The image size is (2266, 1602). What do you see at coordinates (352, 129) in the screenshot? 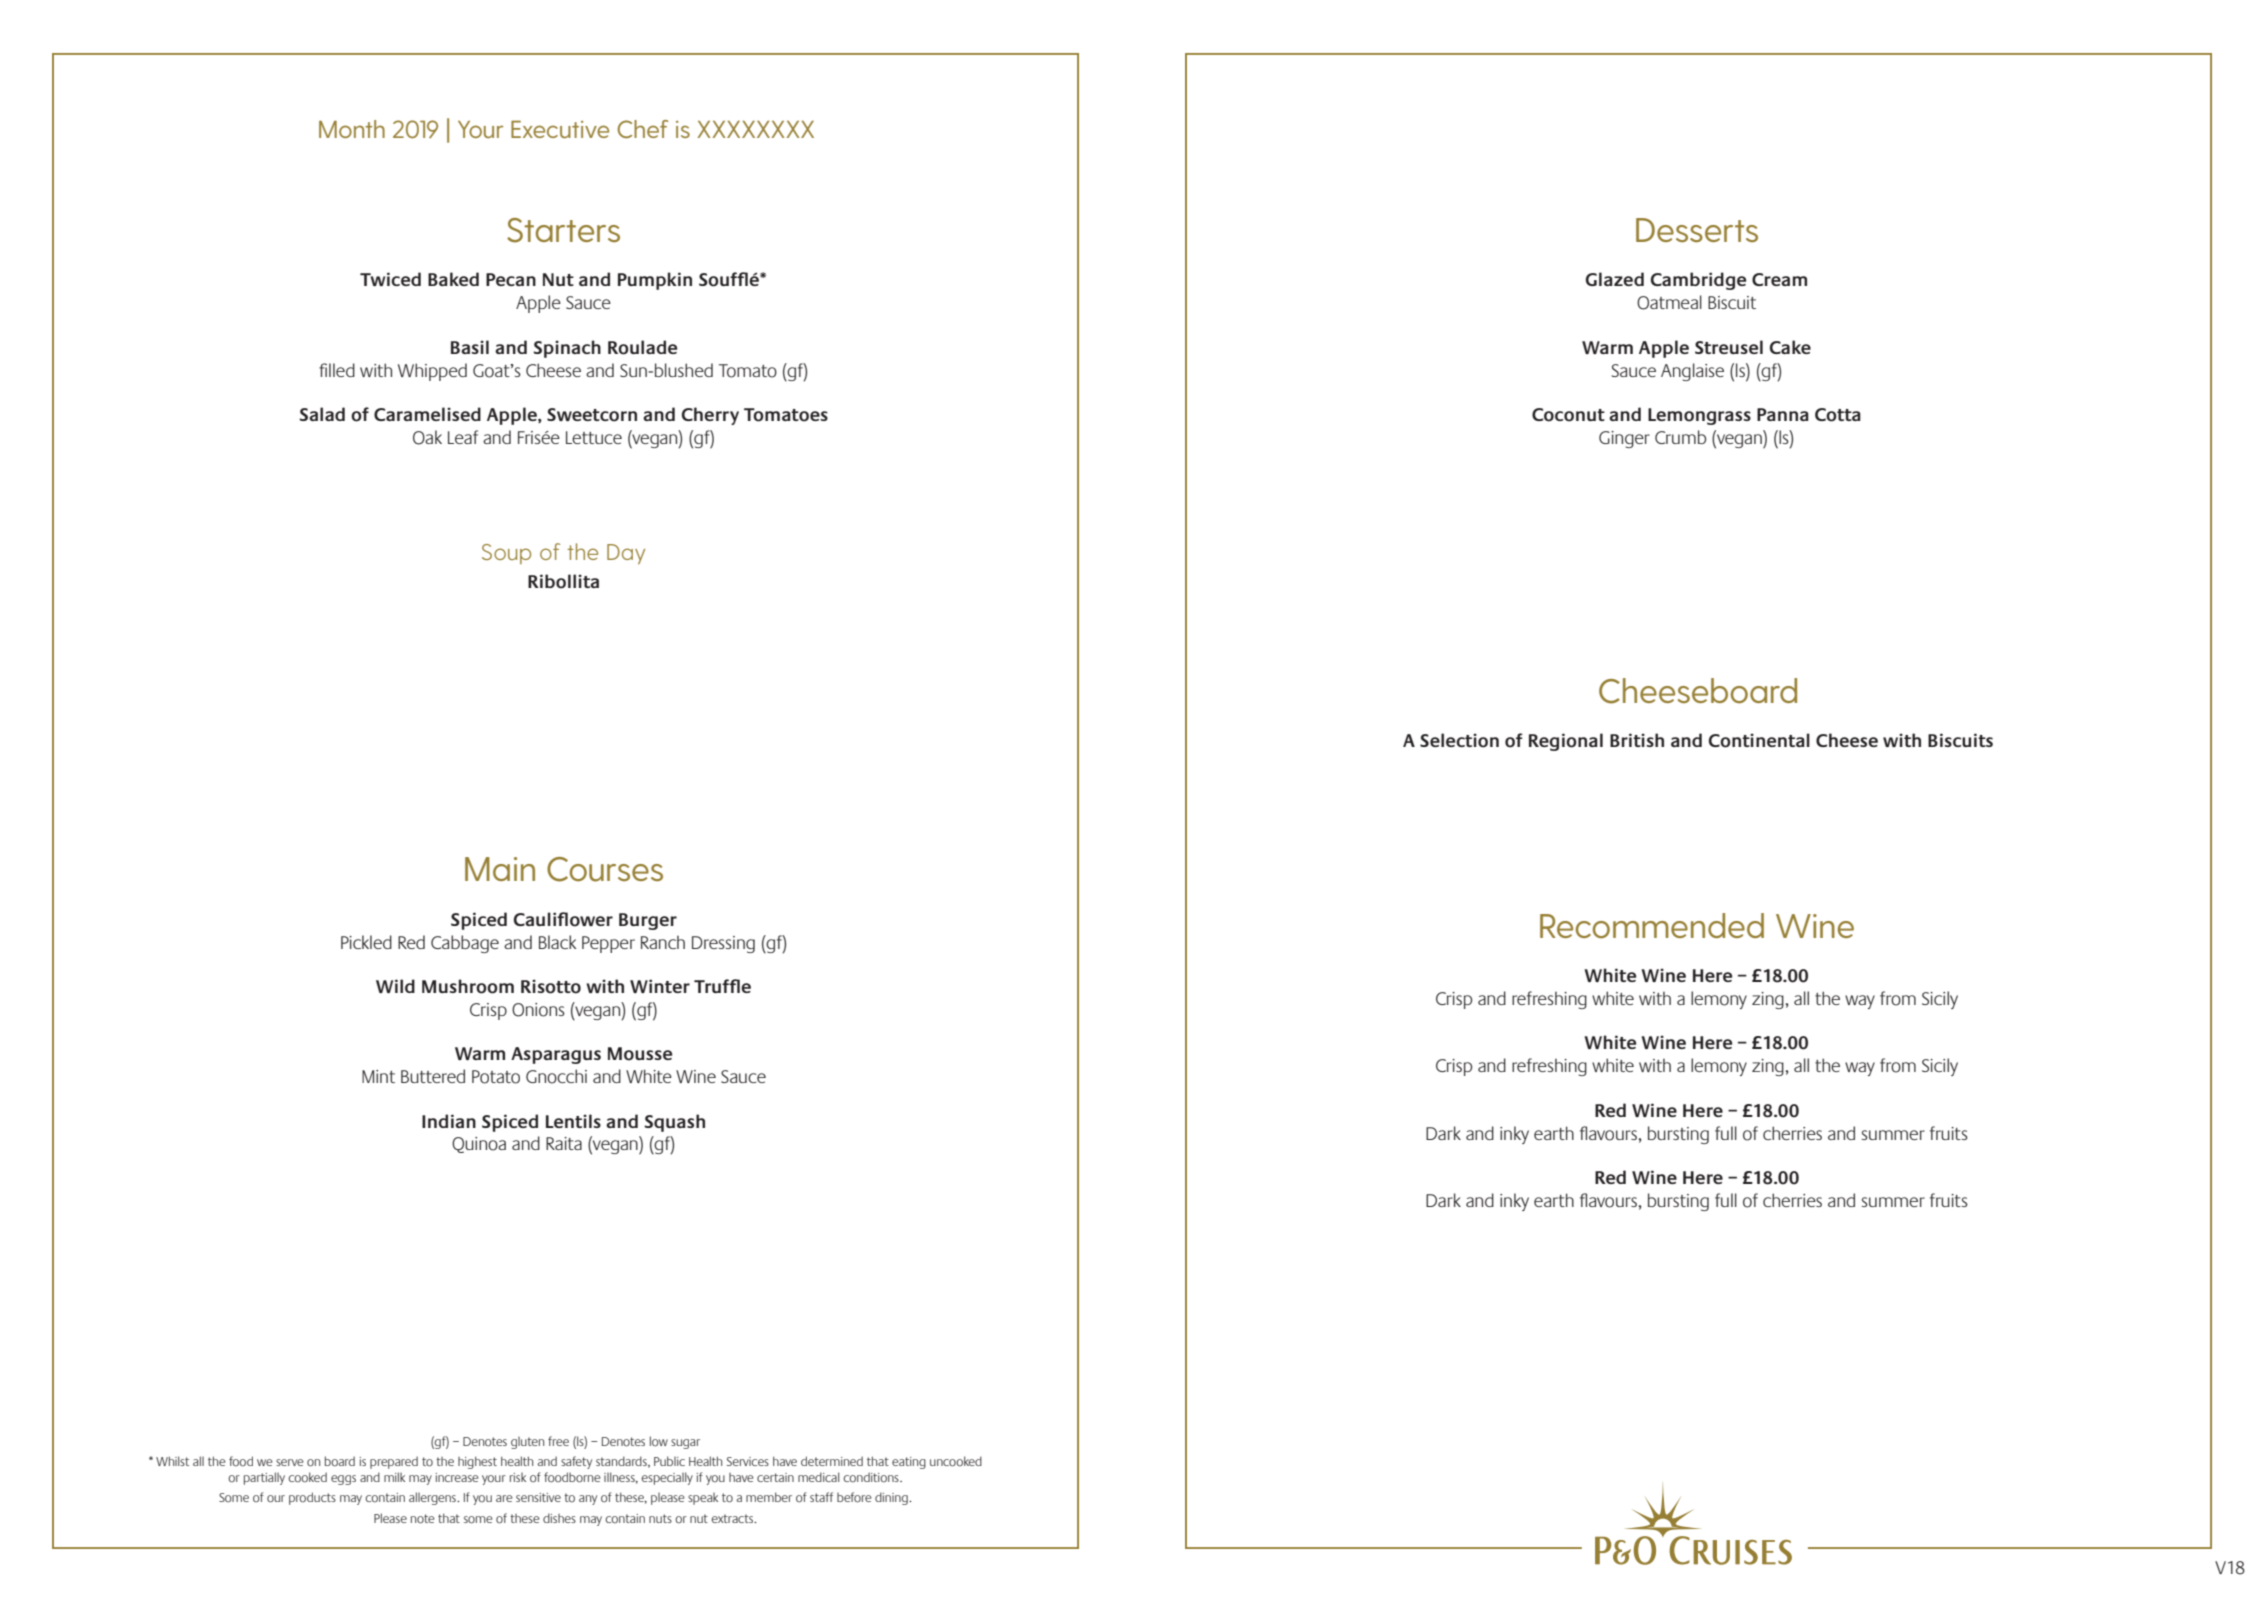
I see `Month` at bounding box center [352, 129].
